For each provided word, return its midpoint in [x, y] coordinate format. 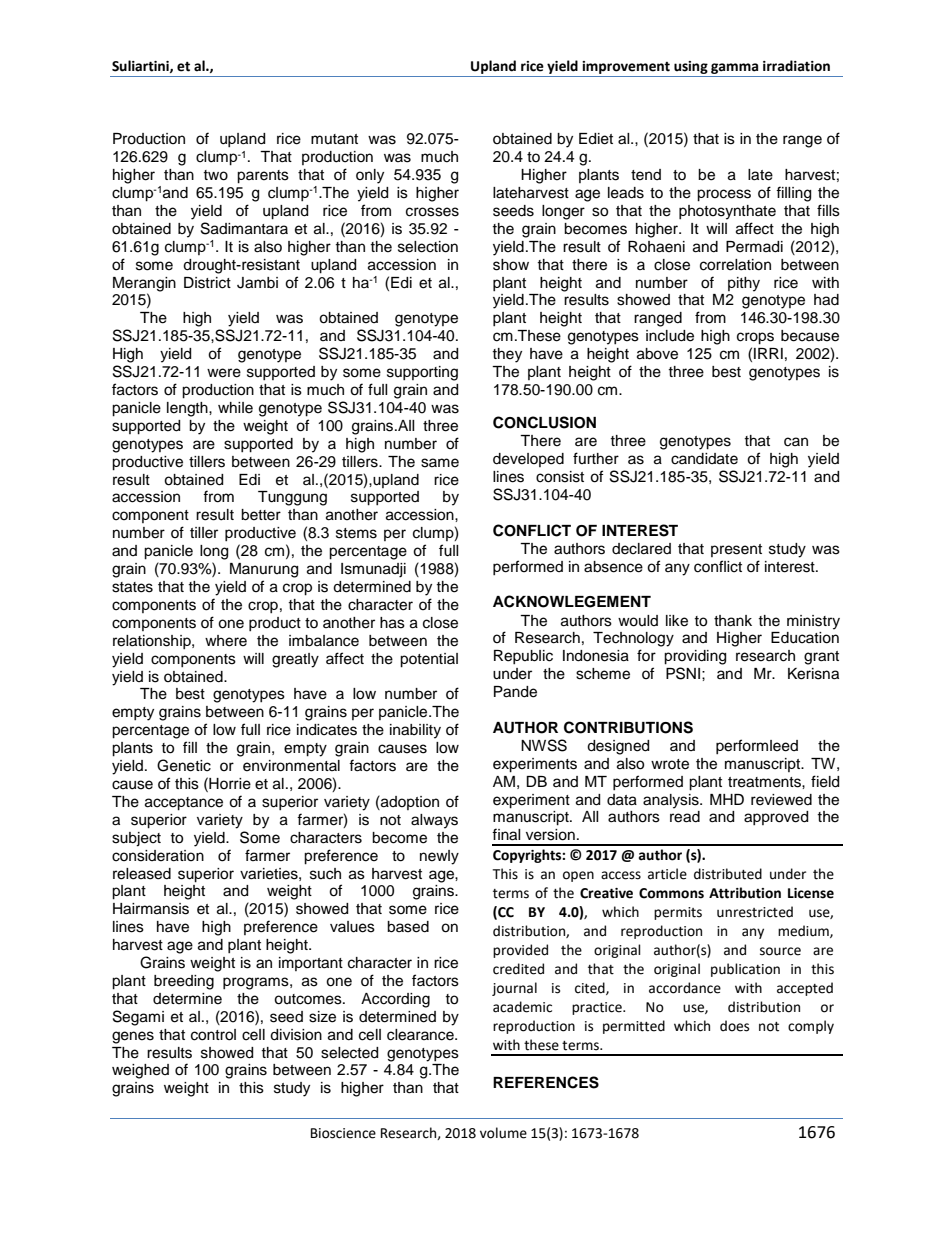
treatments [765, 782]
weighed [140, 1071]
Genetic [184, 765]
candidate [704, 459]
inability [415, 731]
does [734, 1026]
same [440, 463]
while [235, 408]
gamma [734, 68]
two [215, 175]
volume [503, 1133]
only [370, 176]
